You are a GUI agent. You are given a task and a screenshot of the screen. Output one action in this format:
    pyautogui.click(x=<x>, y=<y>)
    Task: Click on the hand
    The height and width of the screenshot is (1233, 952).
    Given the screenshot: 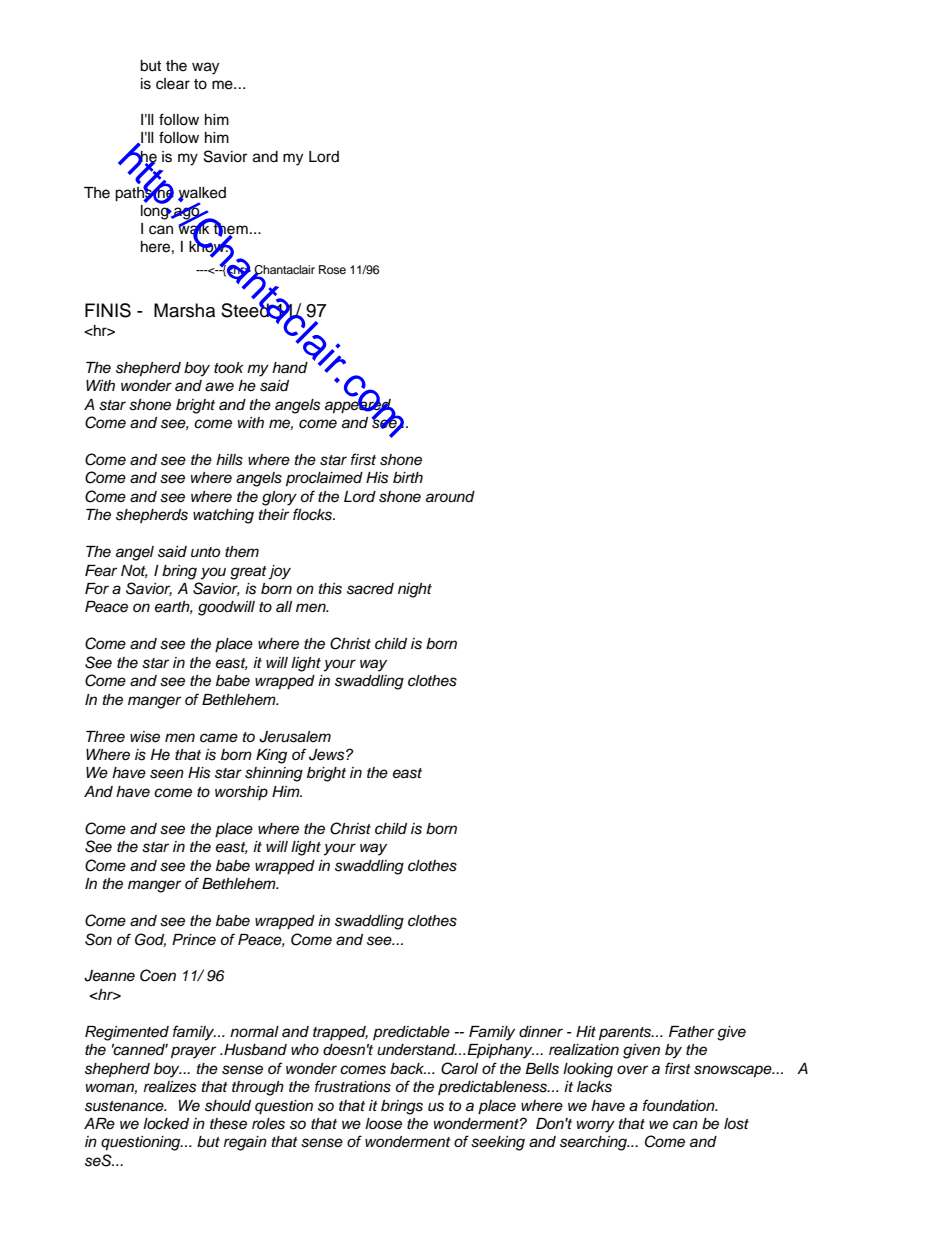 What is the action you would take?
    pyautogui.click(x=290, y=368)
